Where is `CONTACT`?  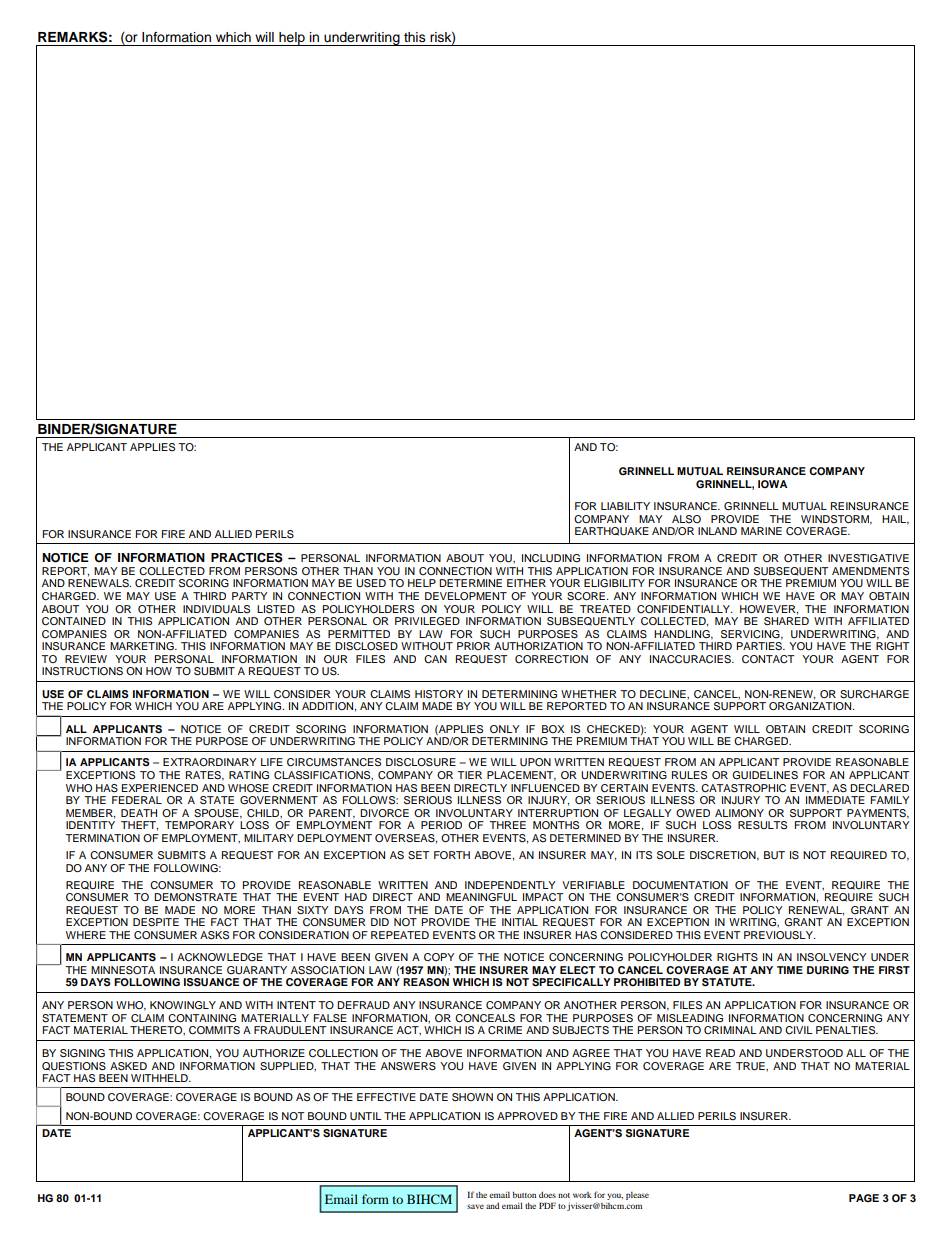
CONTACT is located at coordinates (768, 659).
